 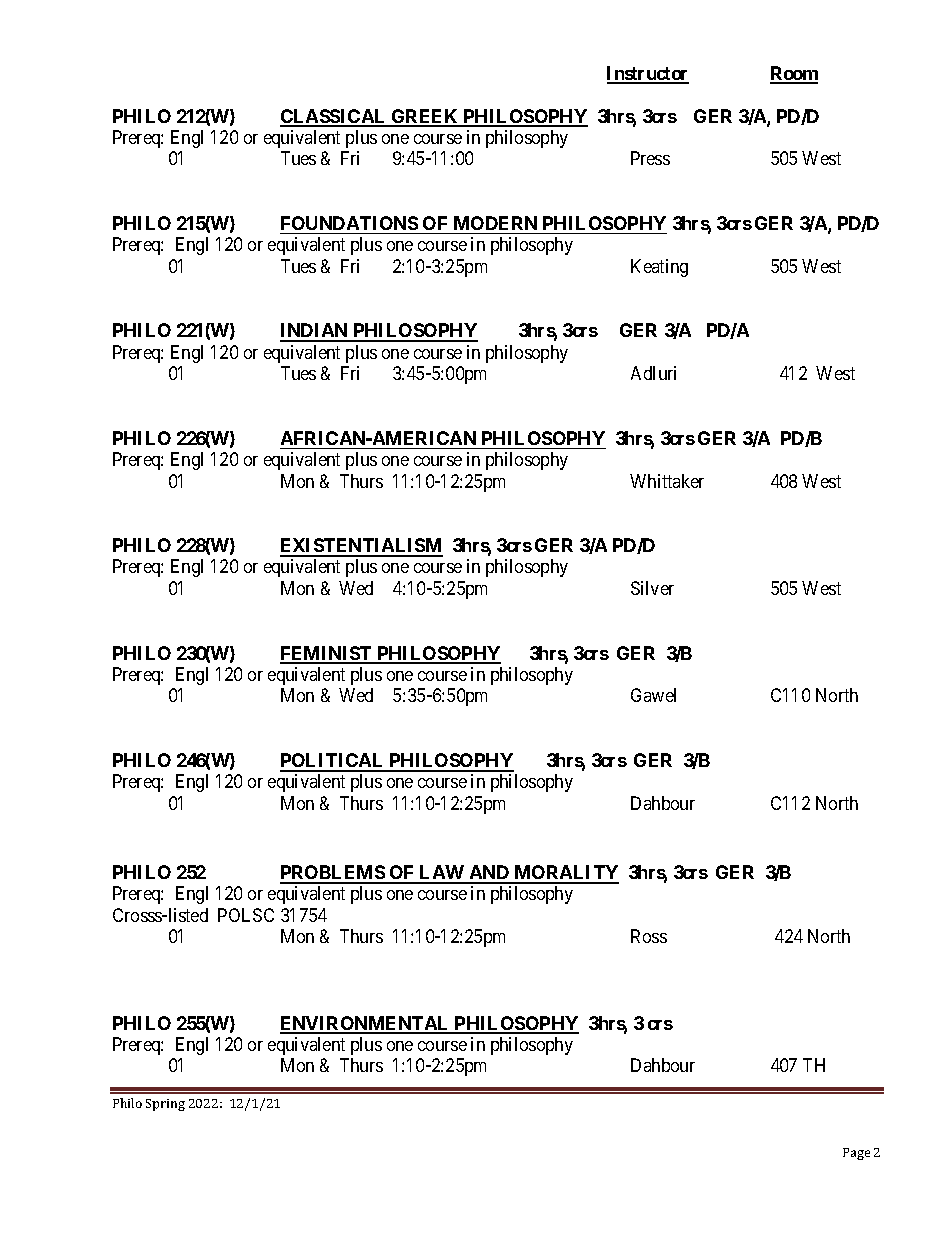 I want to click on Silver, so click(x=652, y=588).
